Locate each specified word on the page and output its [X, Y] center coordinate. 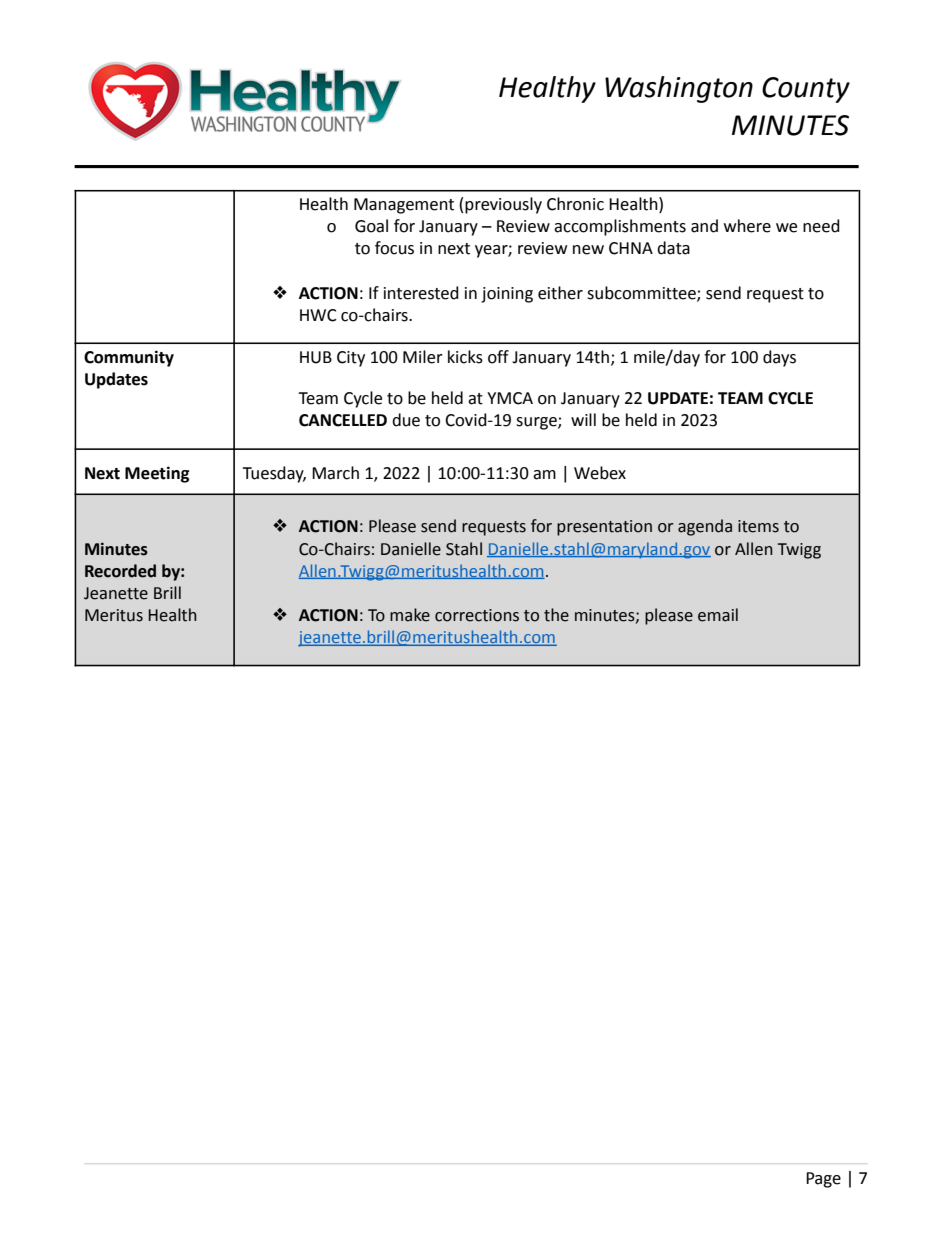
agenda [705, 527]
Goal [371, 226]
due [406, 420]
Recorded [120, 571]
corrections [477, 615]
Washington [679, 89]
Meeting [157, 474]
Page [823, 1180]
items [758, 526]
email [718, 615]
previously [503, 205]
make [410, 615]
